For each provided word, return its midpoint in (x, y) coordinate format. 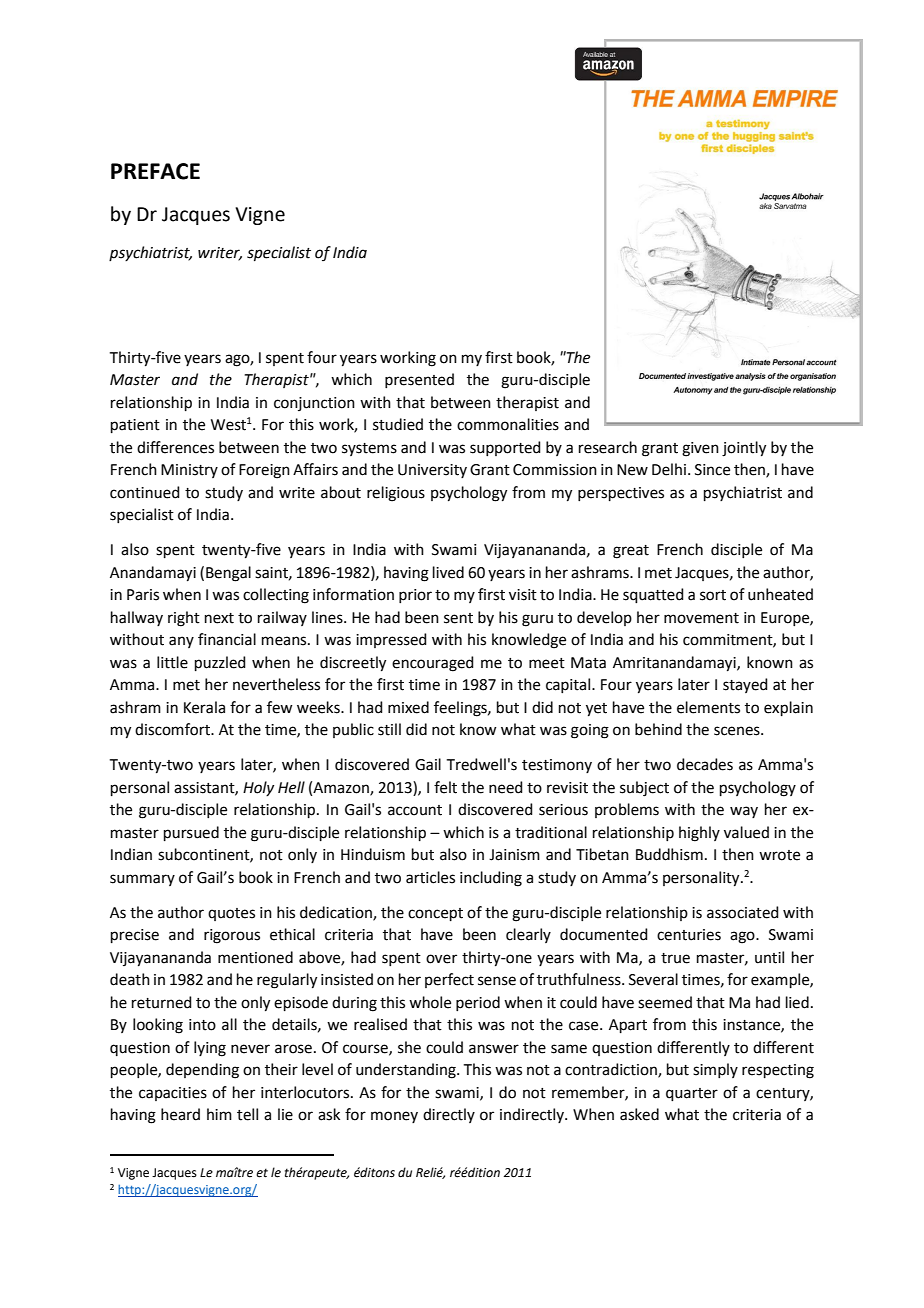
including (491, 879)
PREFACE (155, 171)
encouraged (433, 664)
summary (142, 880)
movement (701, 618)
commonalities (508, 424)
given (700, 449)
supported (505, 448)
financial (227, 639)
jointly (744, 449)
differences (175, 447)
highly (699, 834)
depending (202, 1071)
